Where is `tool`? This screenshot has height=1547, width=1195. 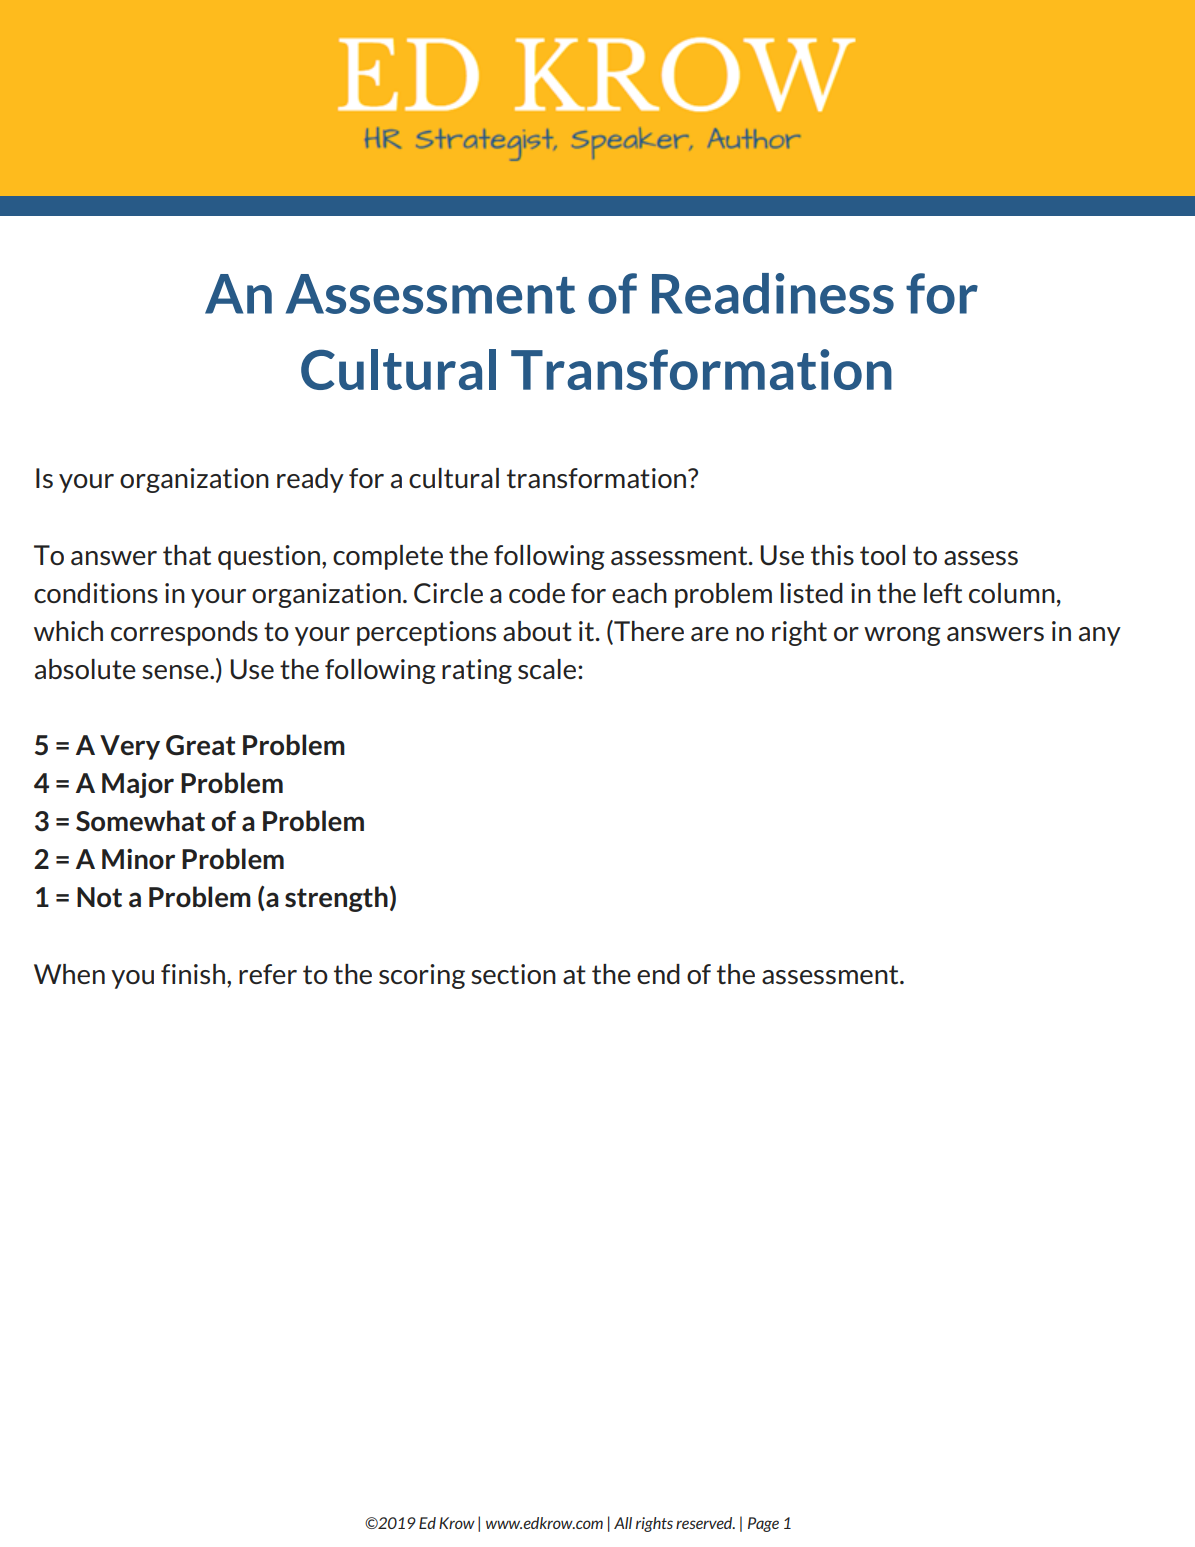
tool is located at coordinates (882, 555).
